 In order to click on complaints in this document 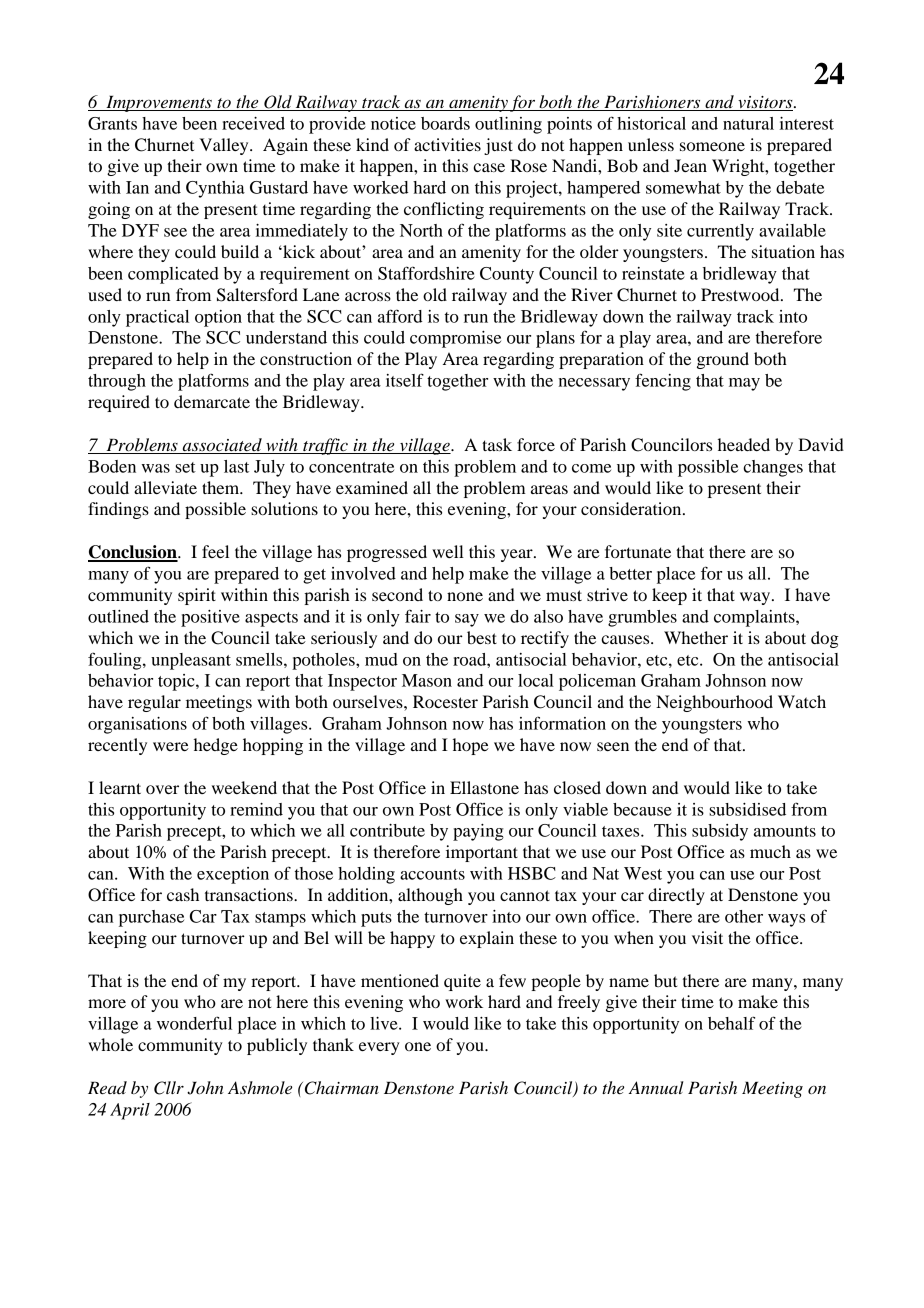, I will do `click(755, 618)`.
